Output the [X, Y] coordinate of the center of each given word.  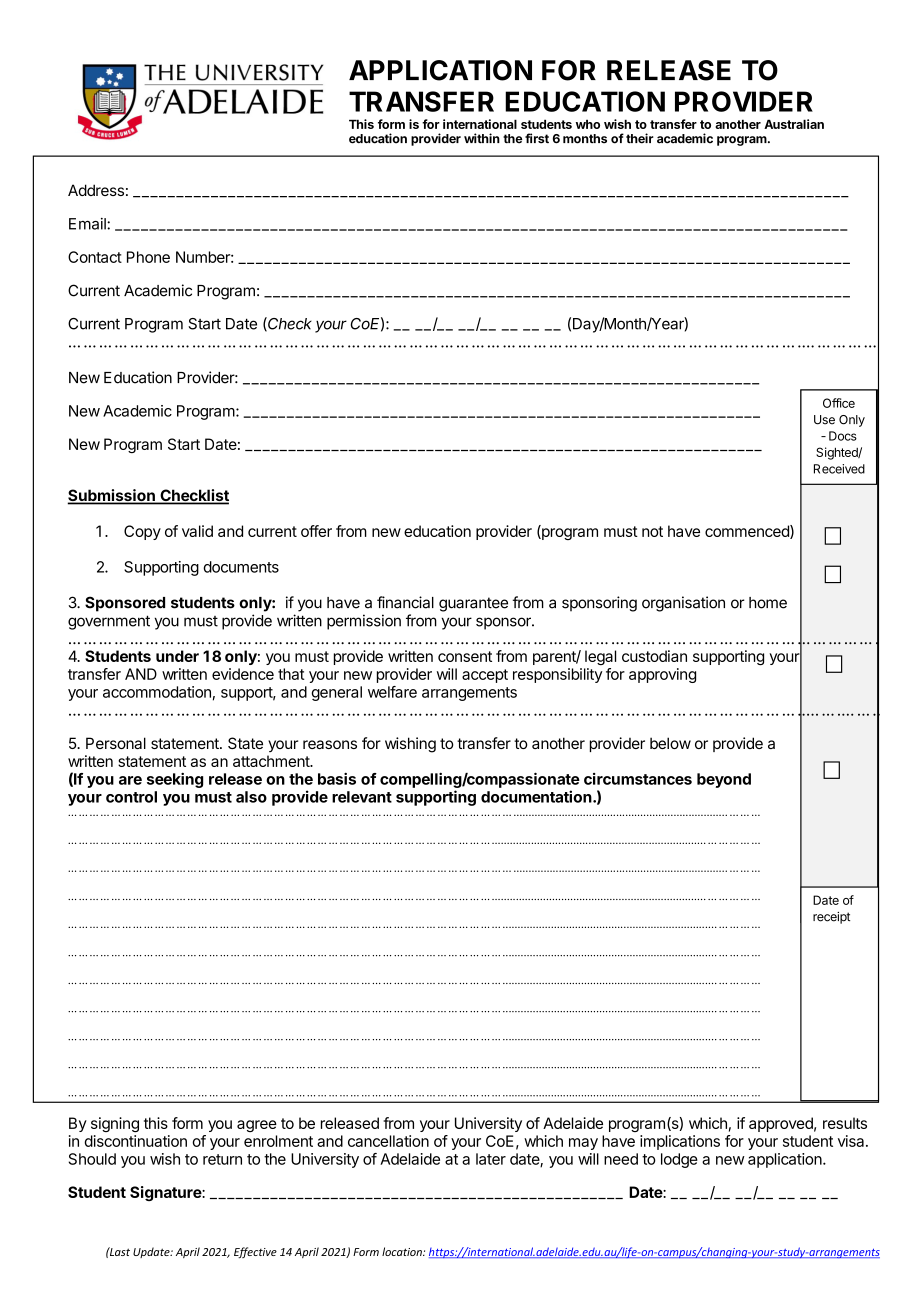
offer [316, 531]
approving [662, 675]
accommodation [157, 692]
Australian [794, 124]
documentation [536, 796]
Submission [112, 496]
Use [824, 420]
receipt [831, 918]
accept [485, 676]
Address [96, 190]
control [131, 797]
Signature [166, 1193]
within [482, 138]
